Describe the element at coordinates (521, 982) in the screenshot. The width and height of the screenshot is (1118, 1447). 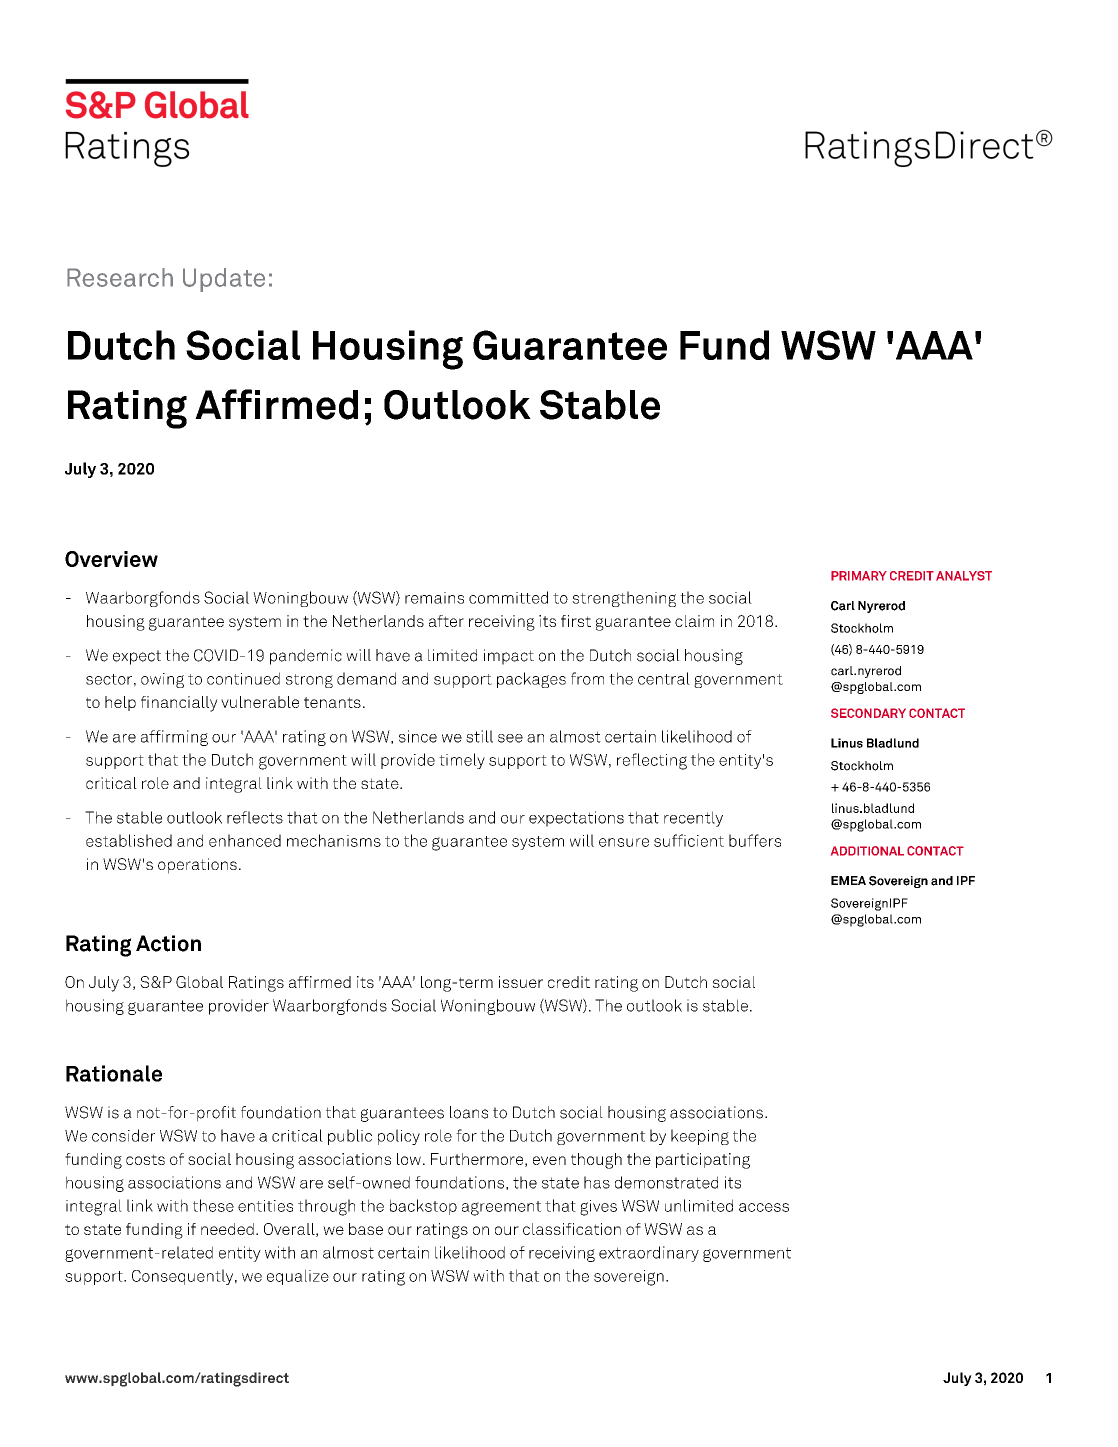
I see `issuer` at that location.
